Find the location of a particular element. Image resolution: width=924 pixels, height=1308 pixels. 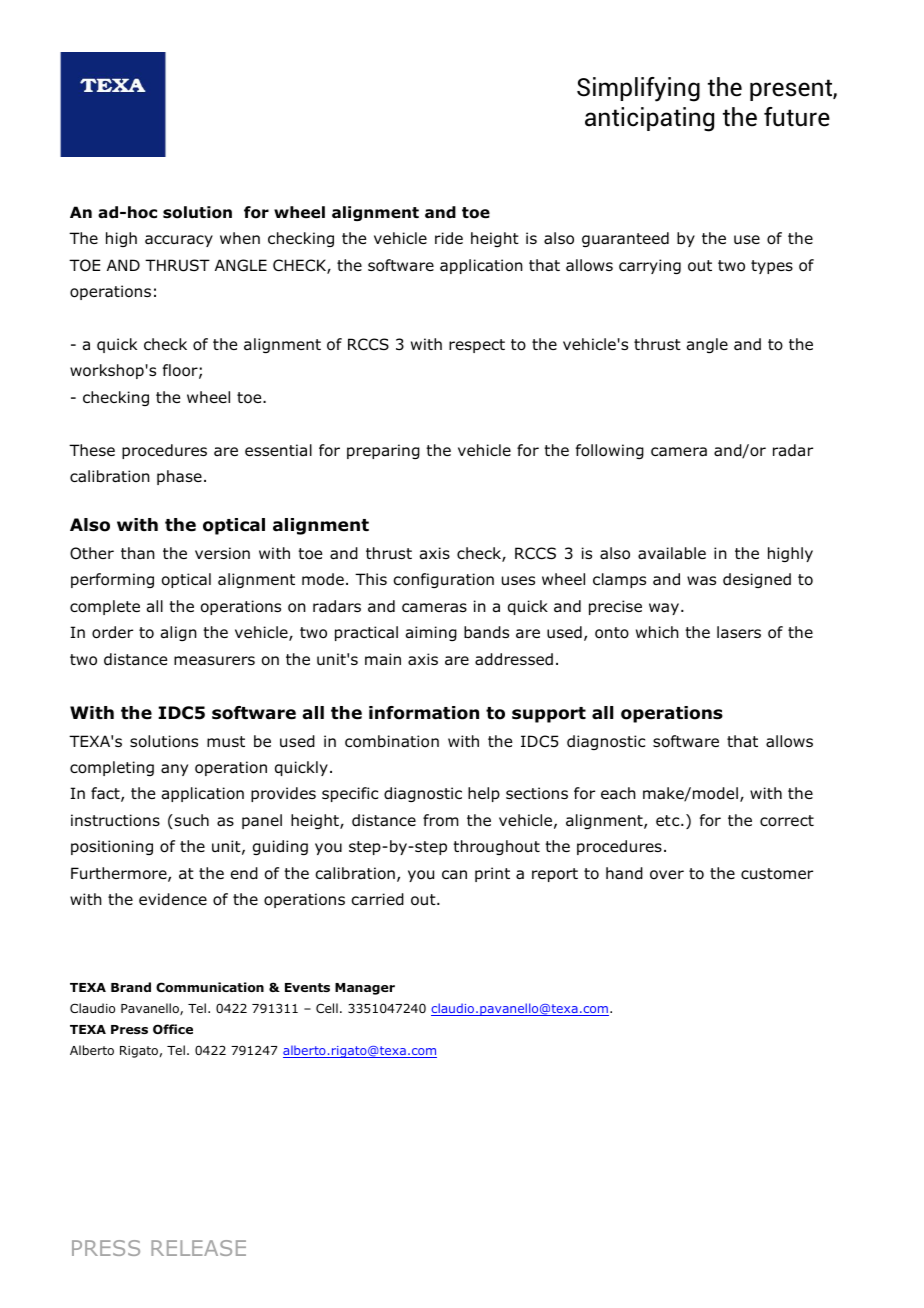

Cell is located at coordinates (327, 1008).
